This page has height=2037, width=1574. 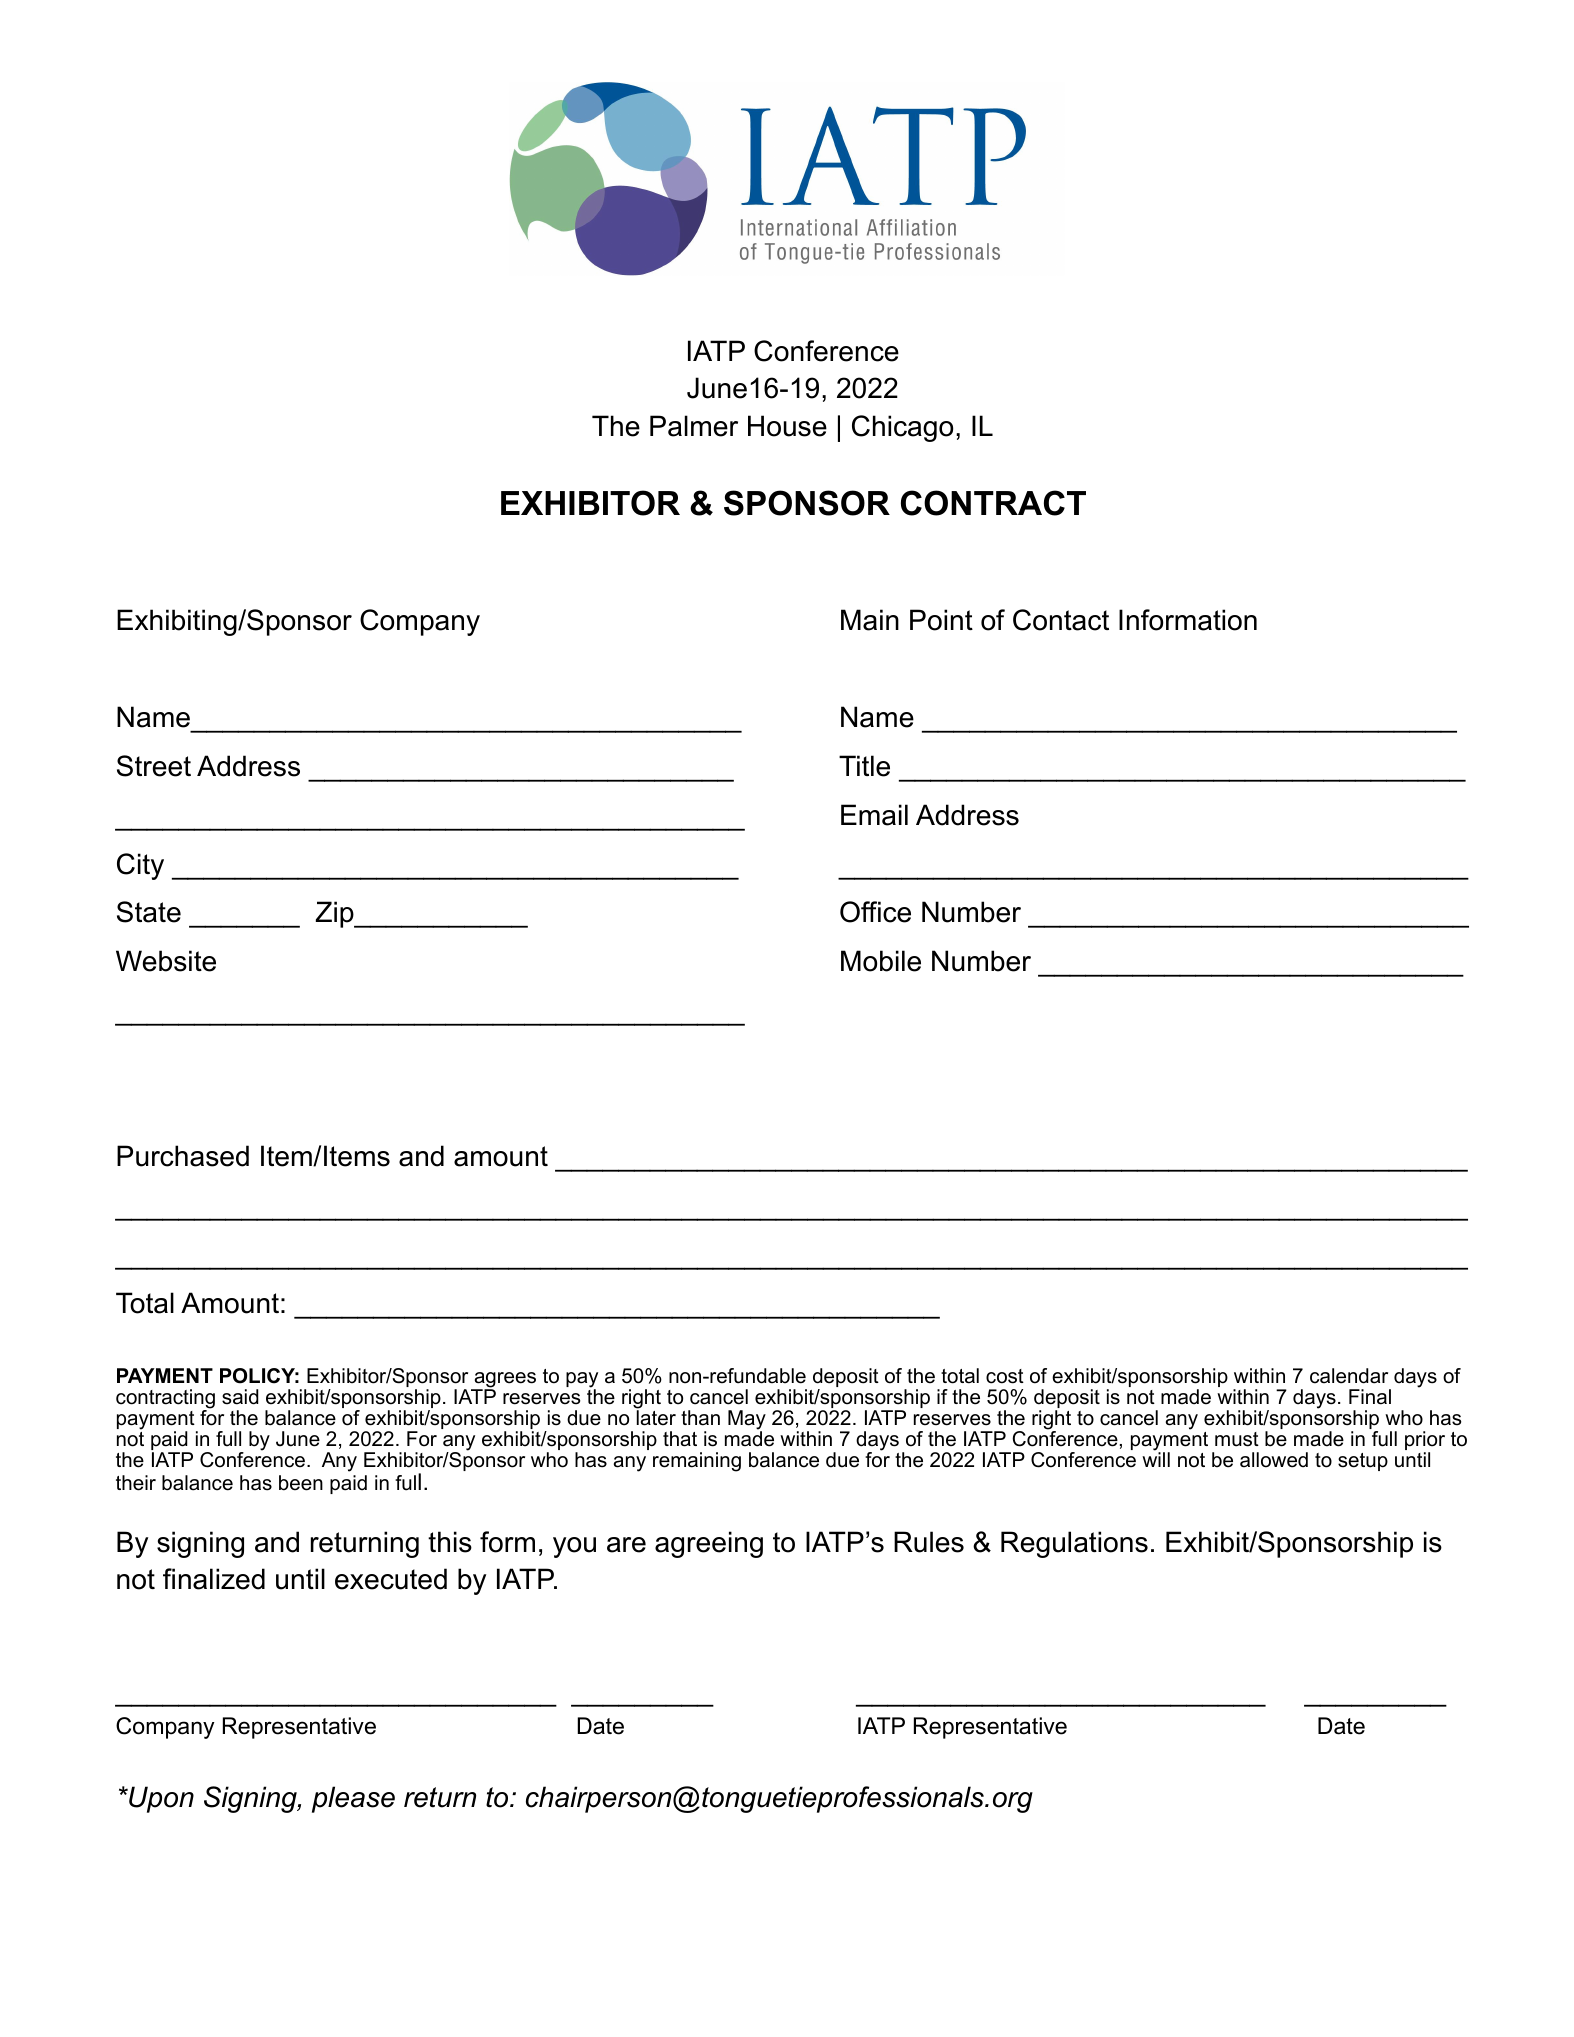 What do you see at coordinates (787, 426) in the page?
I see `House` at bounding box center [787, 426].
